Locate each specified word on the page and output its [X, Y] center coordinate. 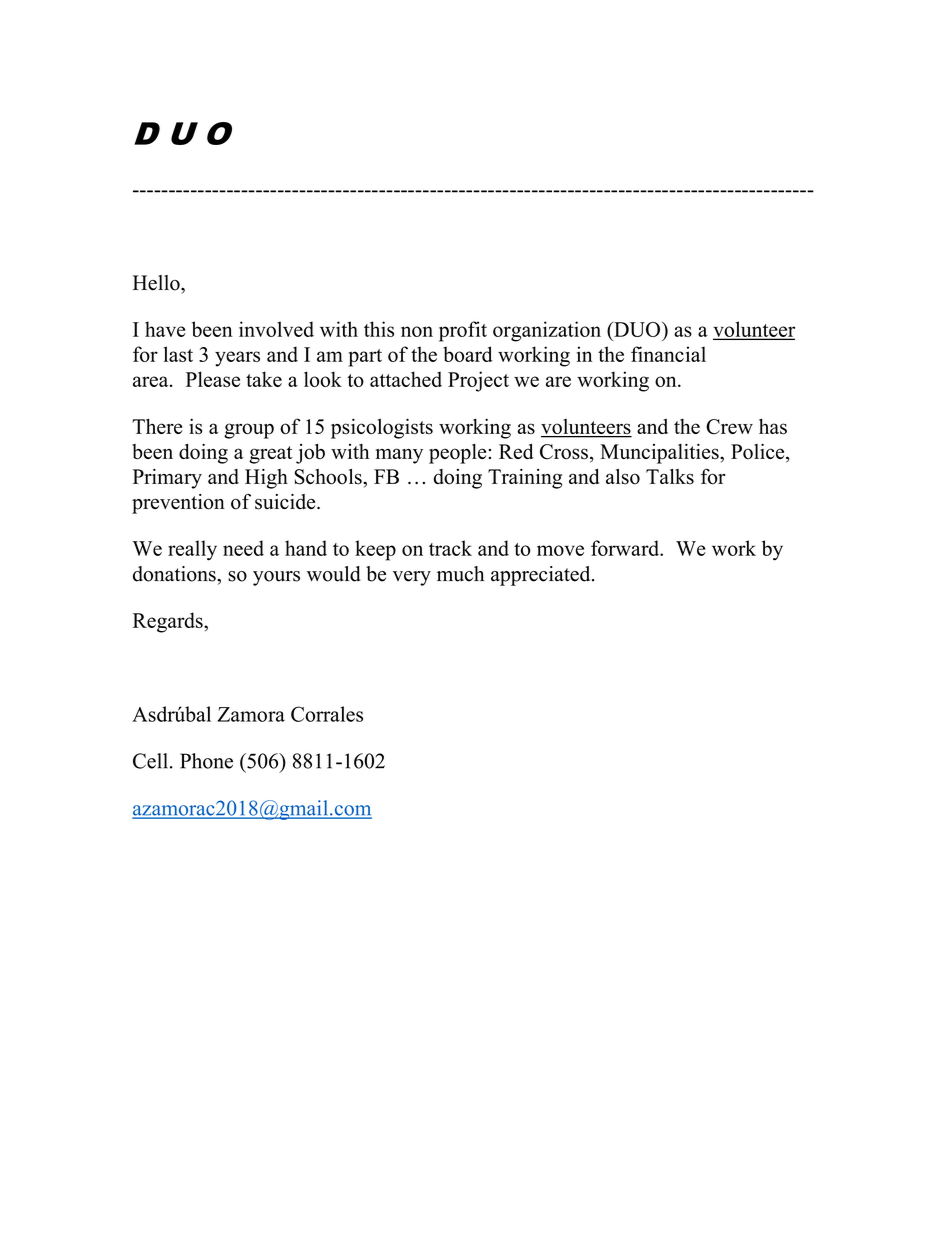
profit [463, 331]
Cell [150, 761]
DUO [636, 329]
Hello [157, 283]
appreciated [542, 576]
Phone [206, 761]
